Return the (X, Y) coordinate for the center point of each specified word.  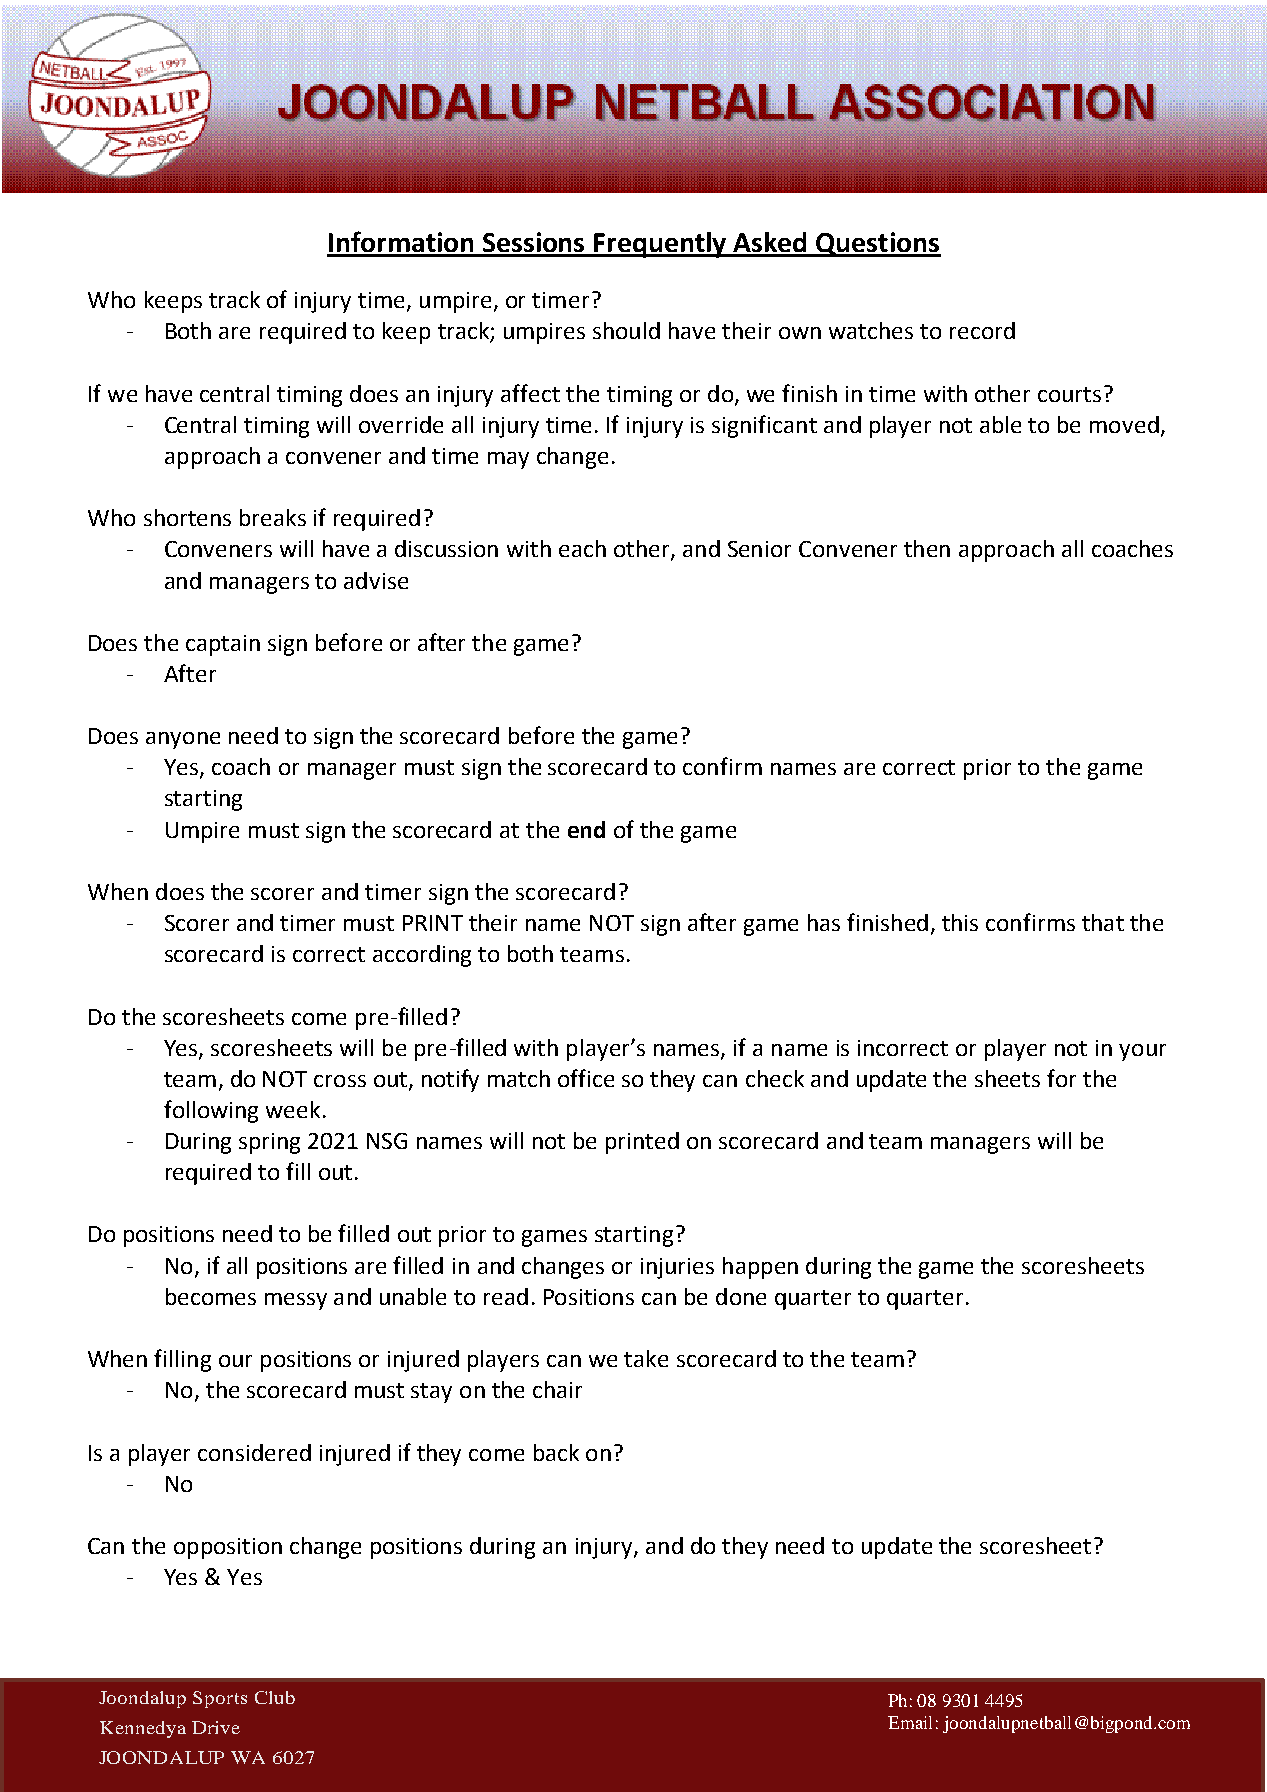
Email (910, 1722)
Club (275, 1697)
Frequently (660, 245)
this (960, 922)
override (401, 424)
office (586, 1078)
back (556, 1452)
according (422, 956)
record (982, 330)
